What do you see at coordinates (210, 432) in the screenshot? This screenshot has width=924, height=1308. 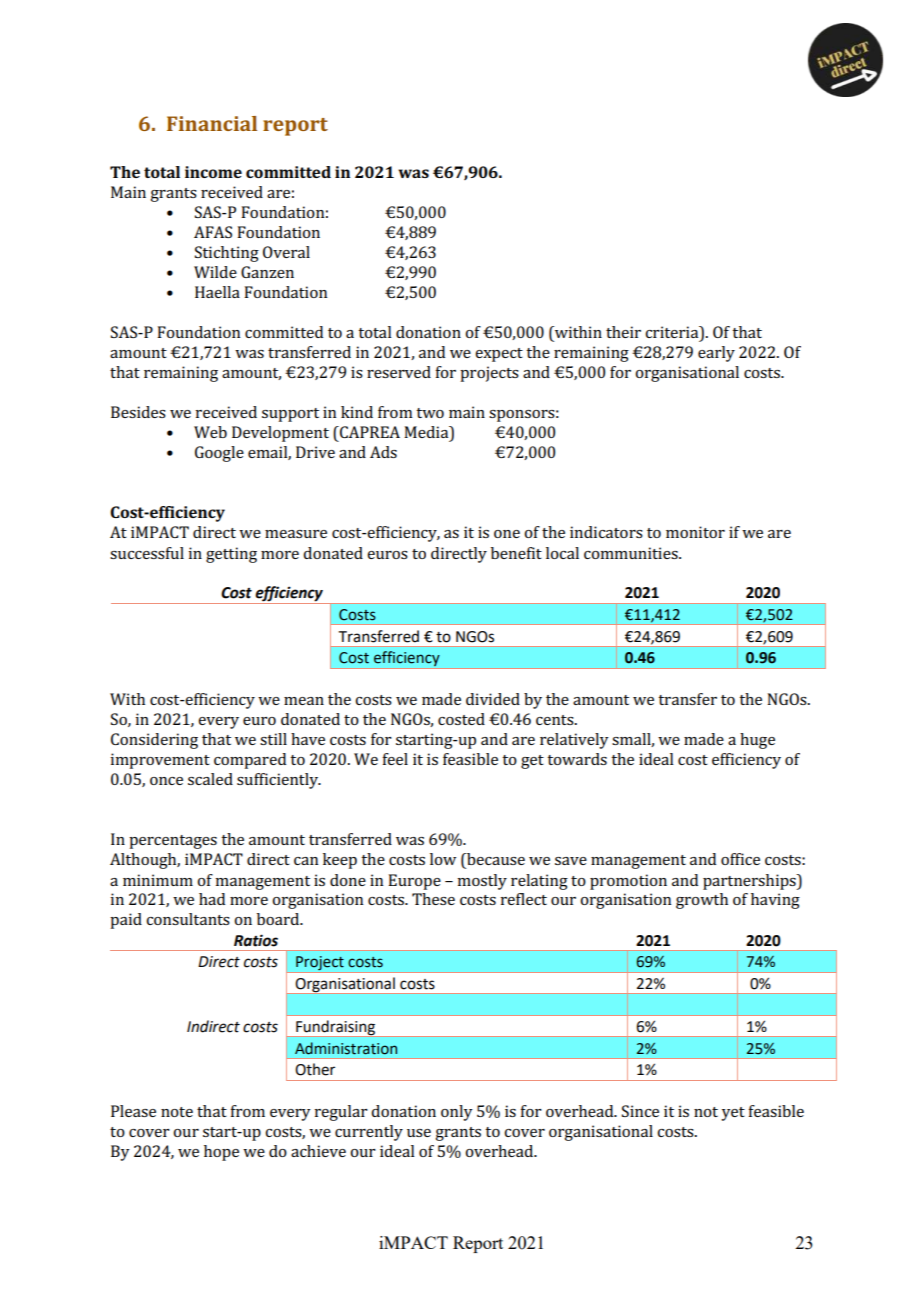 I see `Web` at bounding box center [210, 432].
